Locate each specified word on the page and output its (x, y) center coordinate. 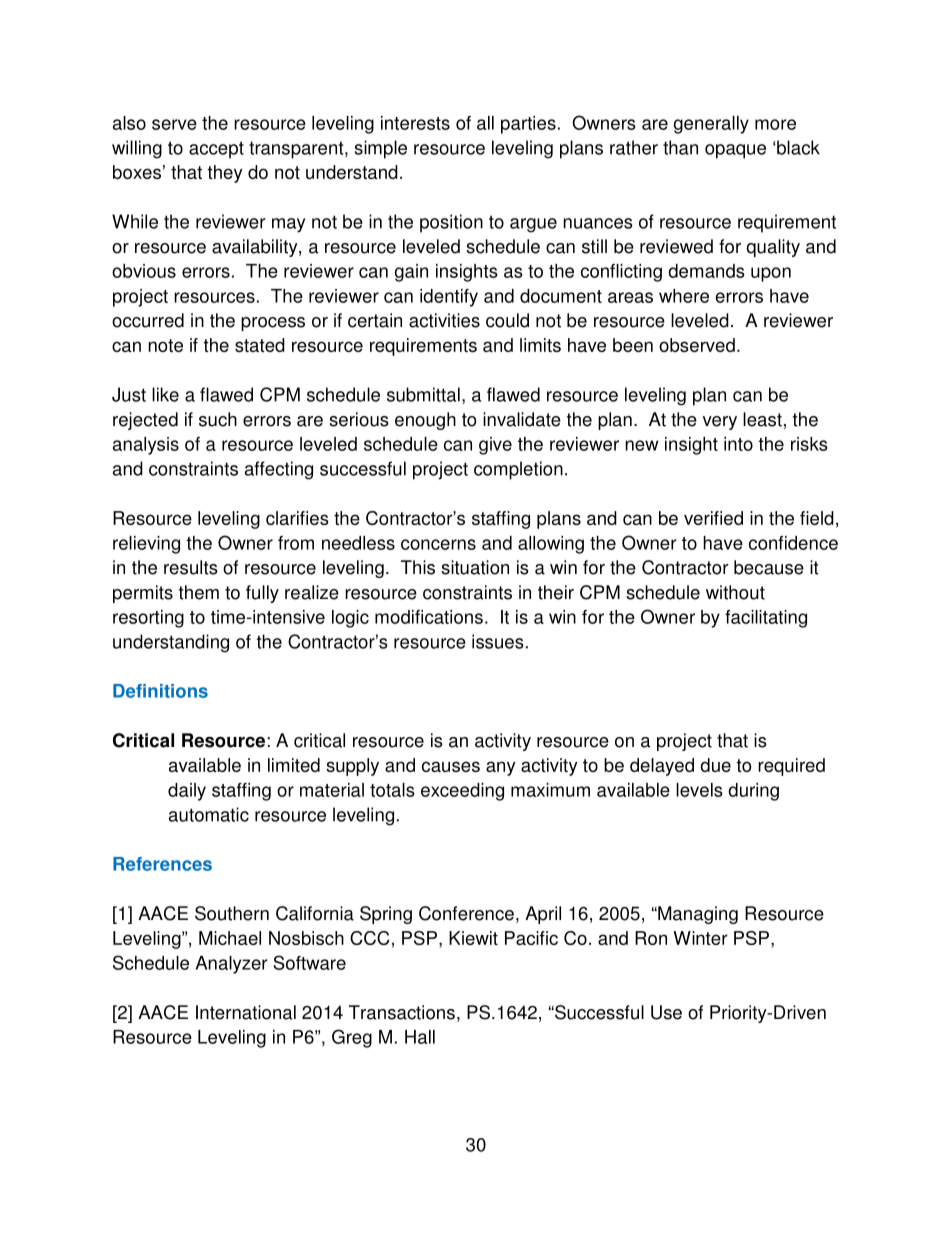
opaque (735, 151)
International (246, 1012)
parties (528, 125)
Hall (420, 1037)
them (199, 592)
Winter (700, 938)
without (735, 592)
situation (475, 567)
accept (216, 150)
